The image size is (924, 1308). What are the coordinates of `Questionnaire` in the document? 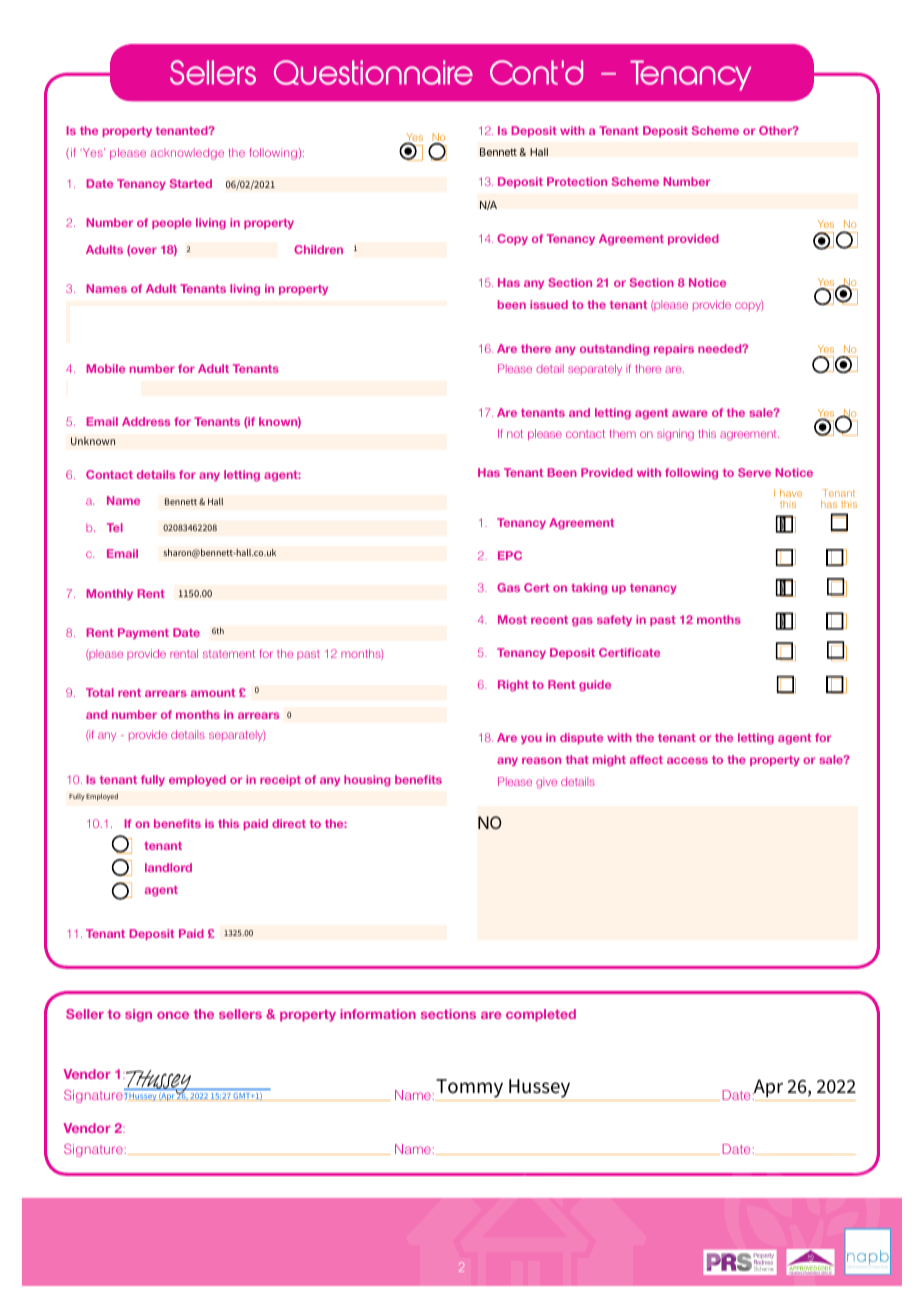 It's located at (373, 72).
